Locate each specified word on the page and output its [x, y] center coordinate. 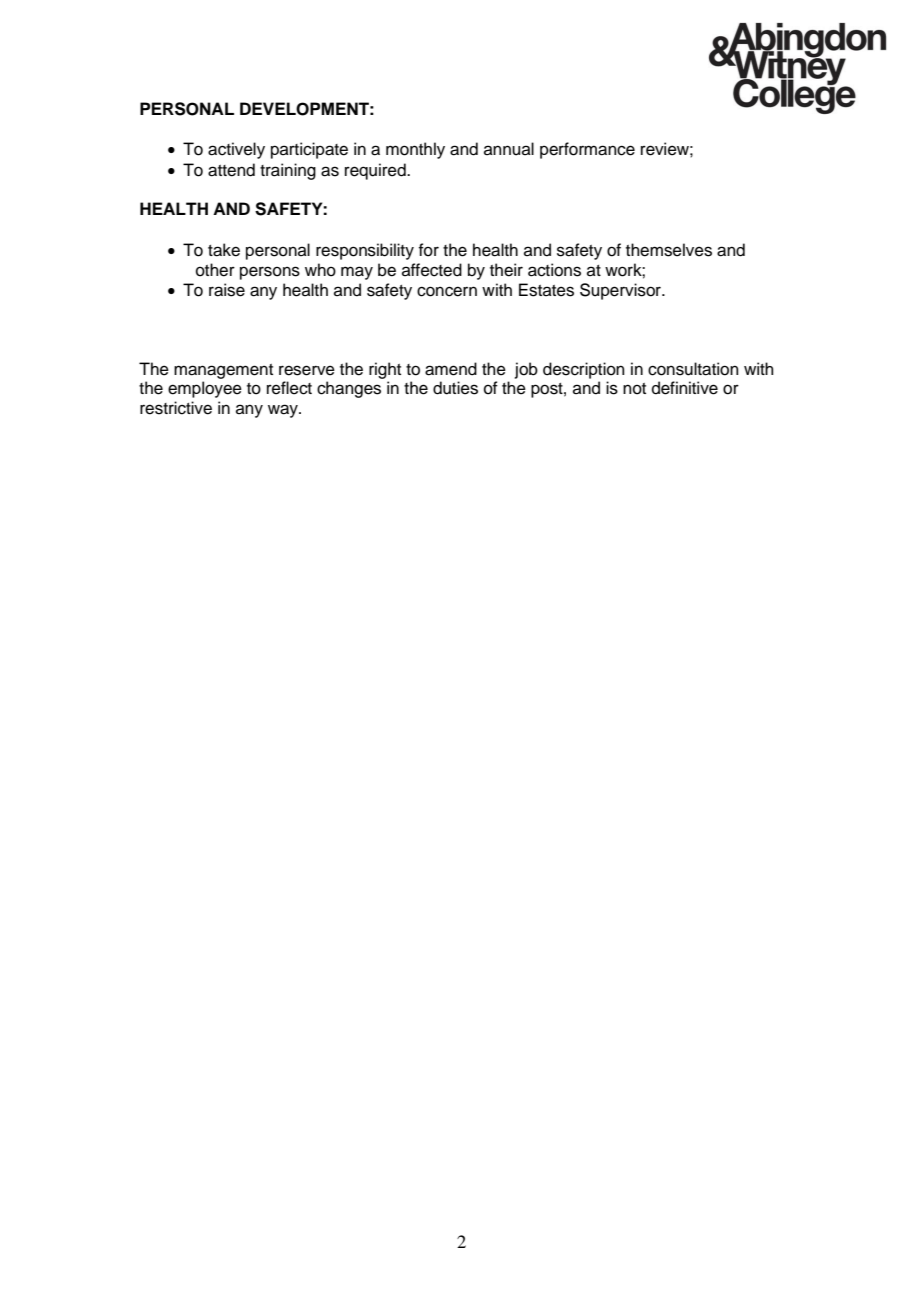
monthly [415, 150]
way [284, 411]
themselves [669, 250]
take [224, 250]
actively [236, 150]
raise [227, 290]
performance [587, 150]
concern [447, 291]
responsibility [365, 251]
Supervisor [621, 291]
